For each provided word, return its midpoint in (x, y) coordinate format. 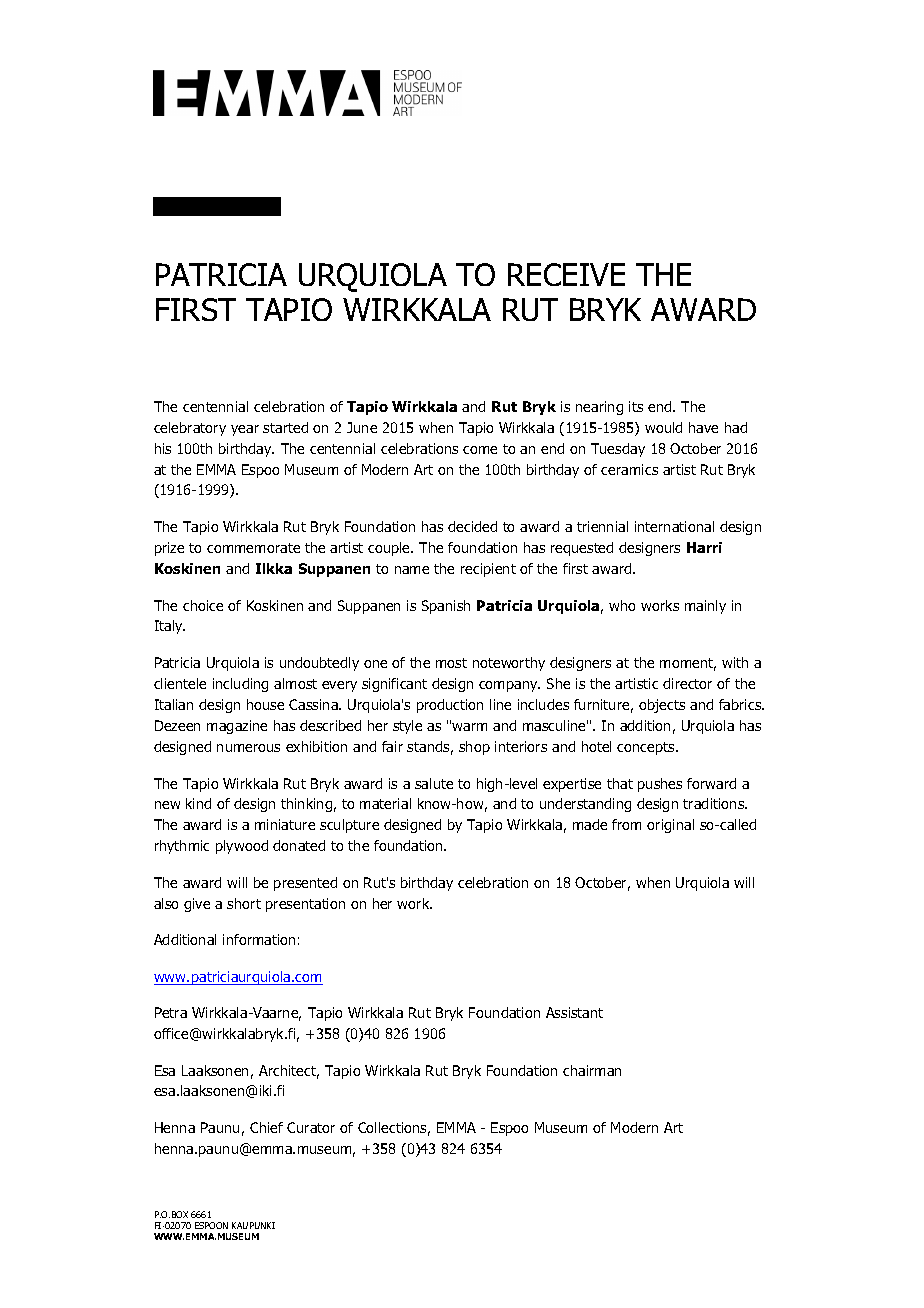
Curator (311, 1127)
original (670, 826)
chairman (592, 1070)
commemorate (253, 548)
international (674, 526)
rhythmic (182, 847)
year (245, 430)
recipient (488, 570)
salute (434, 783)
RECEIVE (566, 274)
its (636, 406)
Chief (266, 1127)
